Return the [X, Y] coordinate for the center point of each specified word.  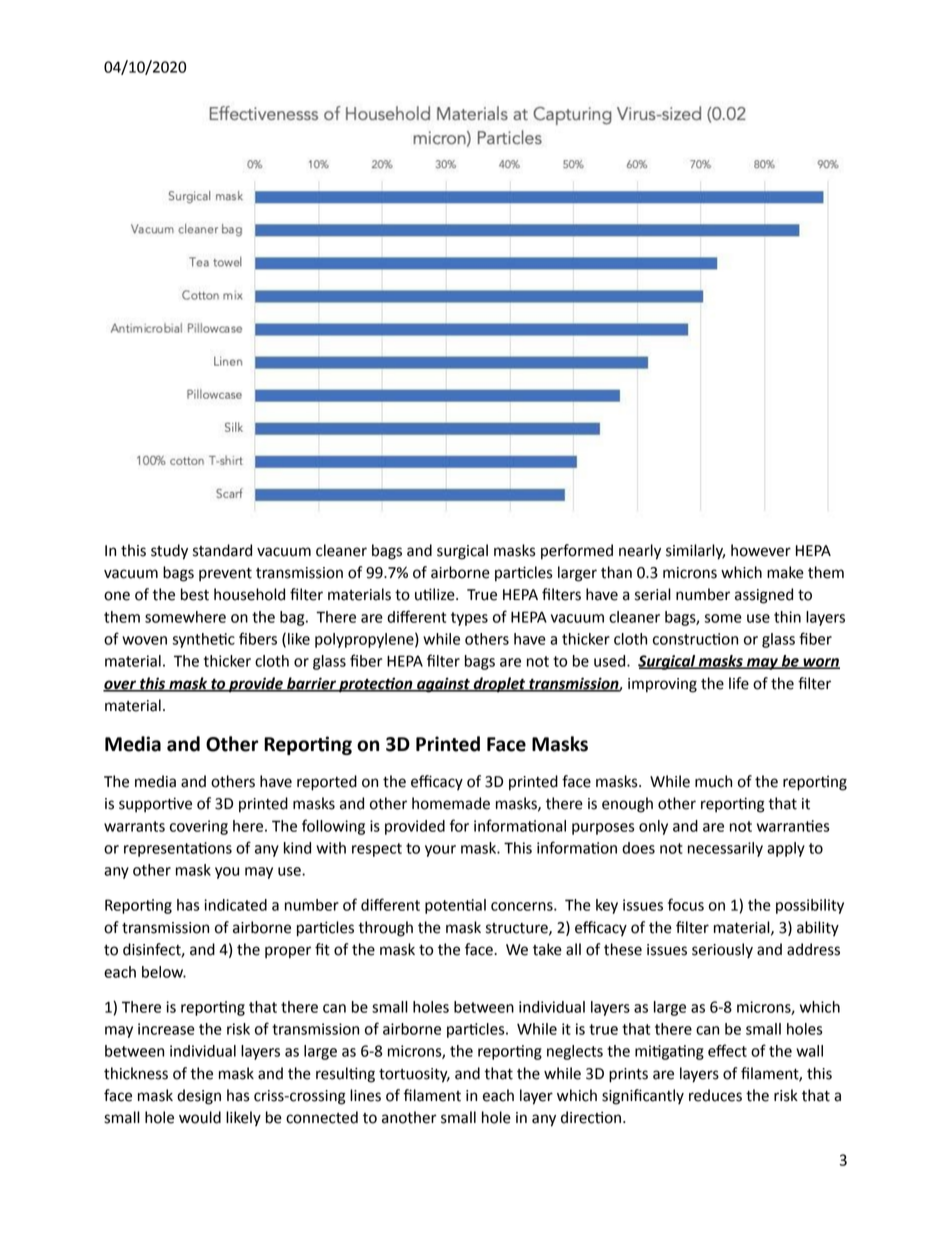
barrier [311, 684]
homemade [451, 803]
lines [365, 1095]
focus [686, 904]
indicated [235, 905]
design [199, 1097]
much [713, 781]
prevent [225, 575]
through [385, 929]
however [761, 550]
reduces [715, 1095]
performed [577, 552]
